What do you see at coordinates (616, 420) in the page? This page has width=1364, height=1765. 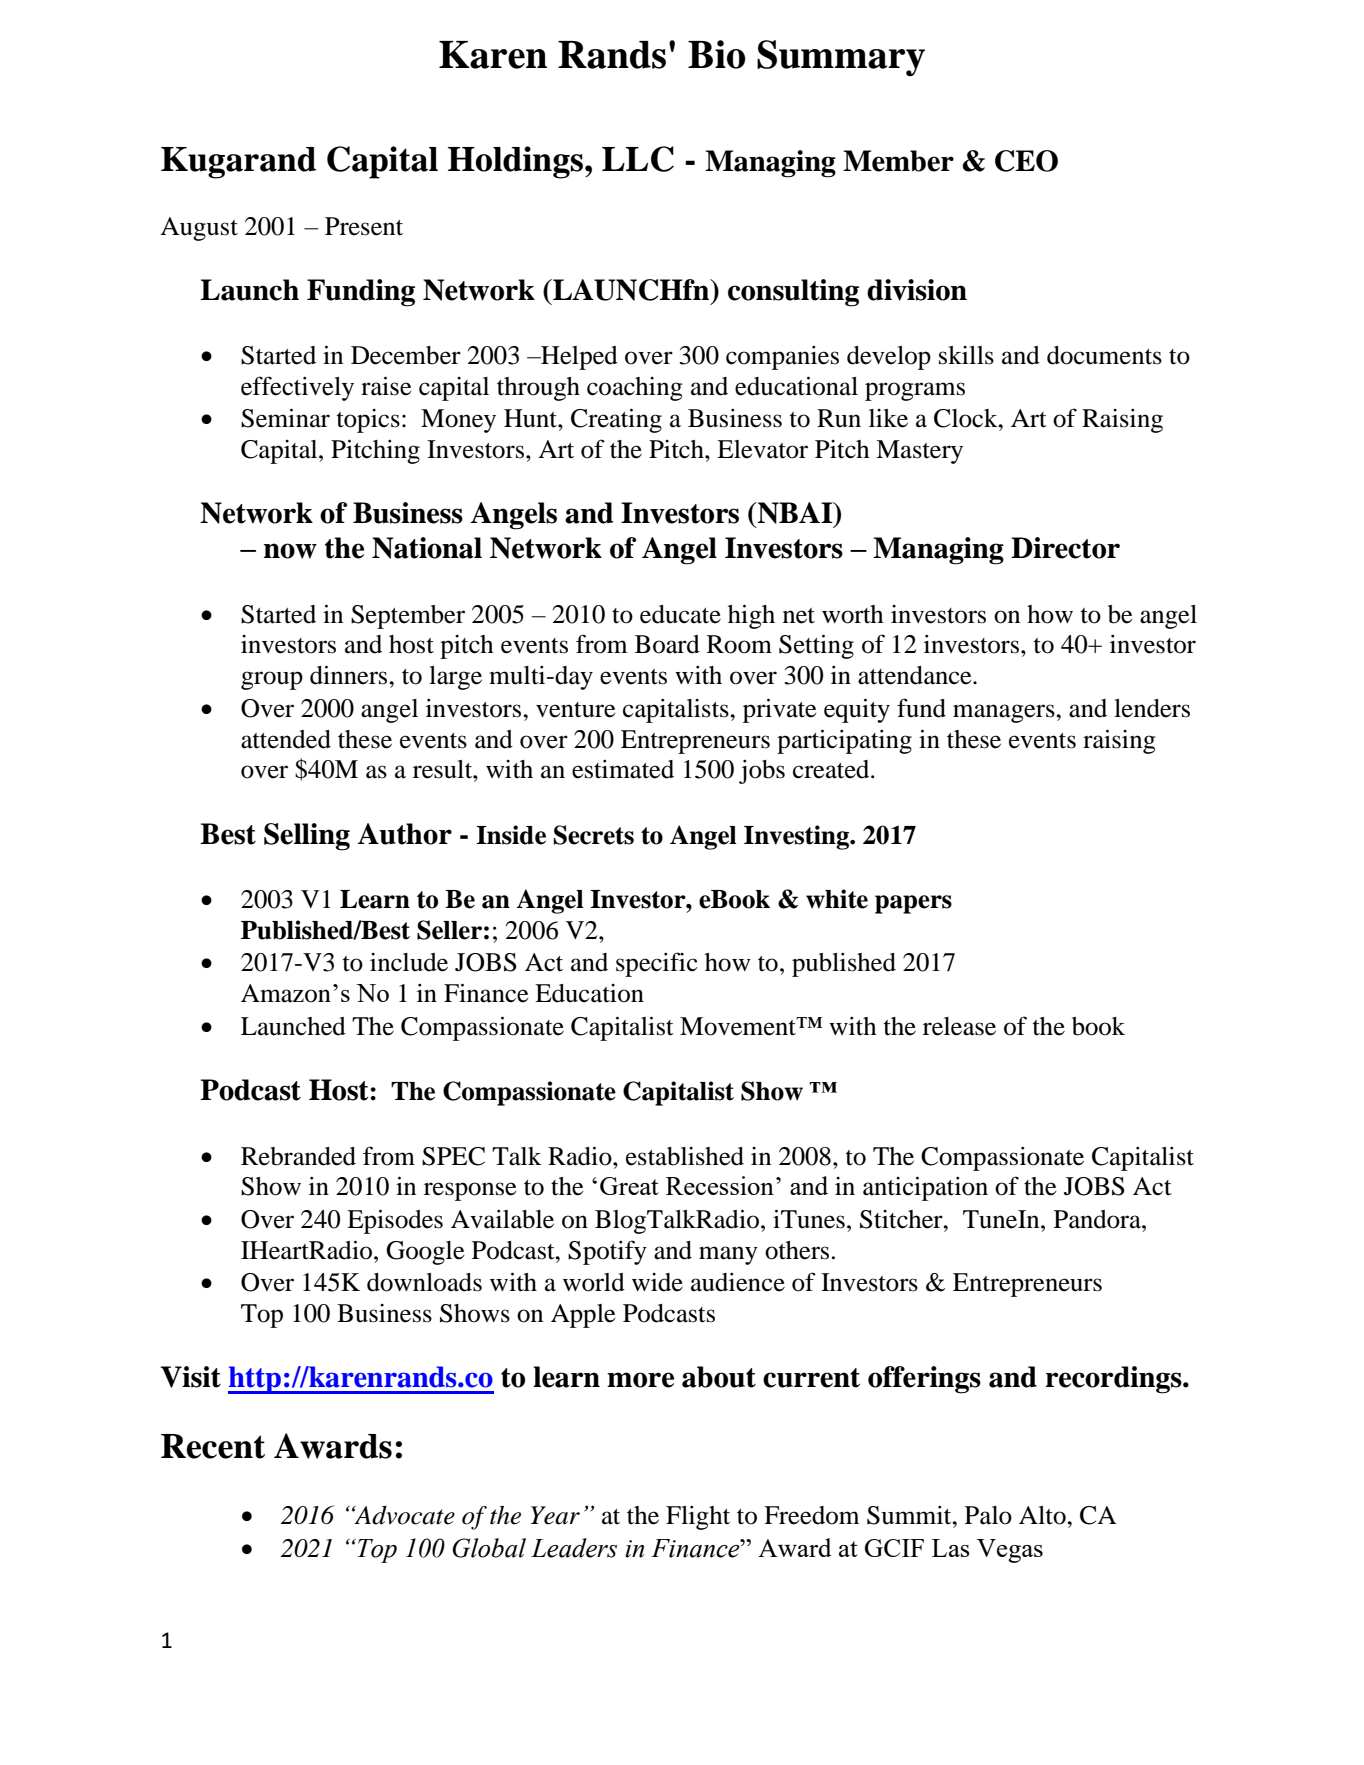 I see `Creating` at bounding box center [616, 420].
